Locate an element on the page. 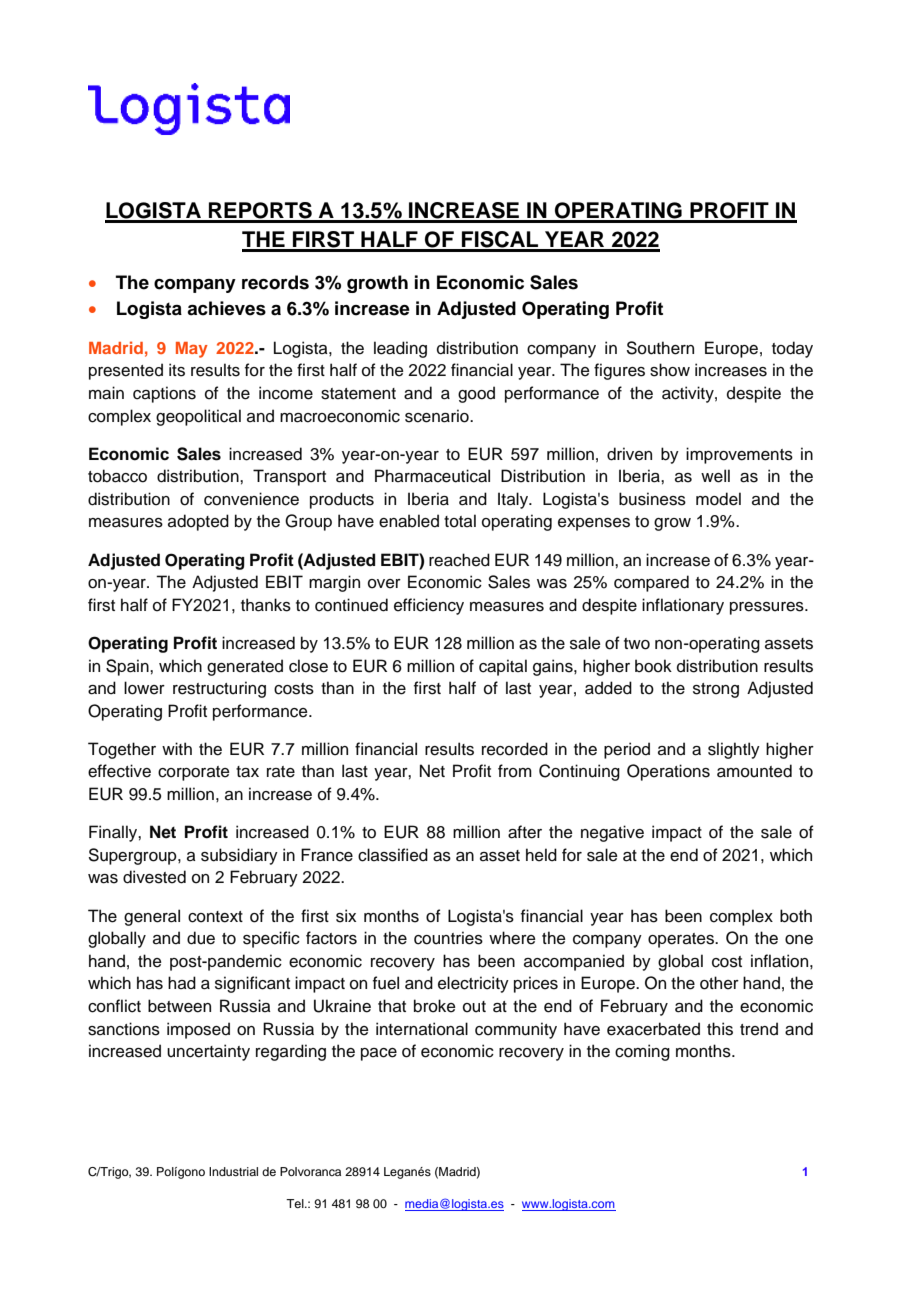  Tel is located at coordinates (296, 1203).
